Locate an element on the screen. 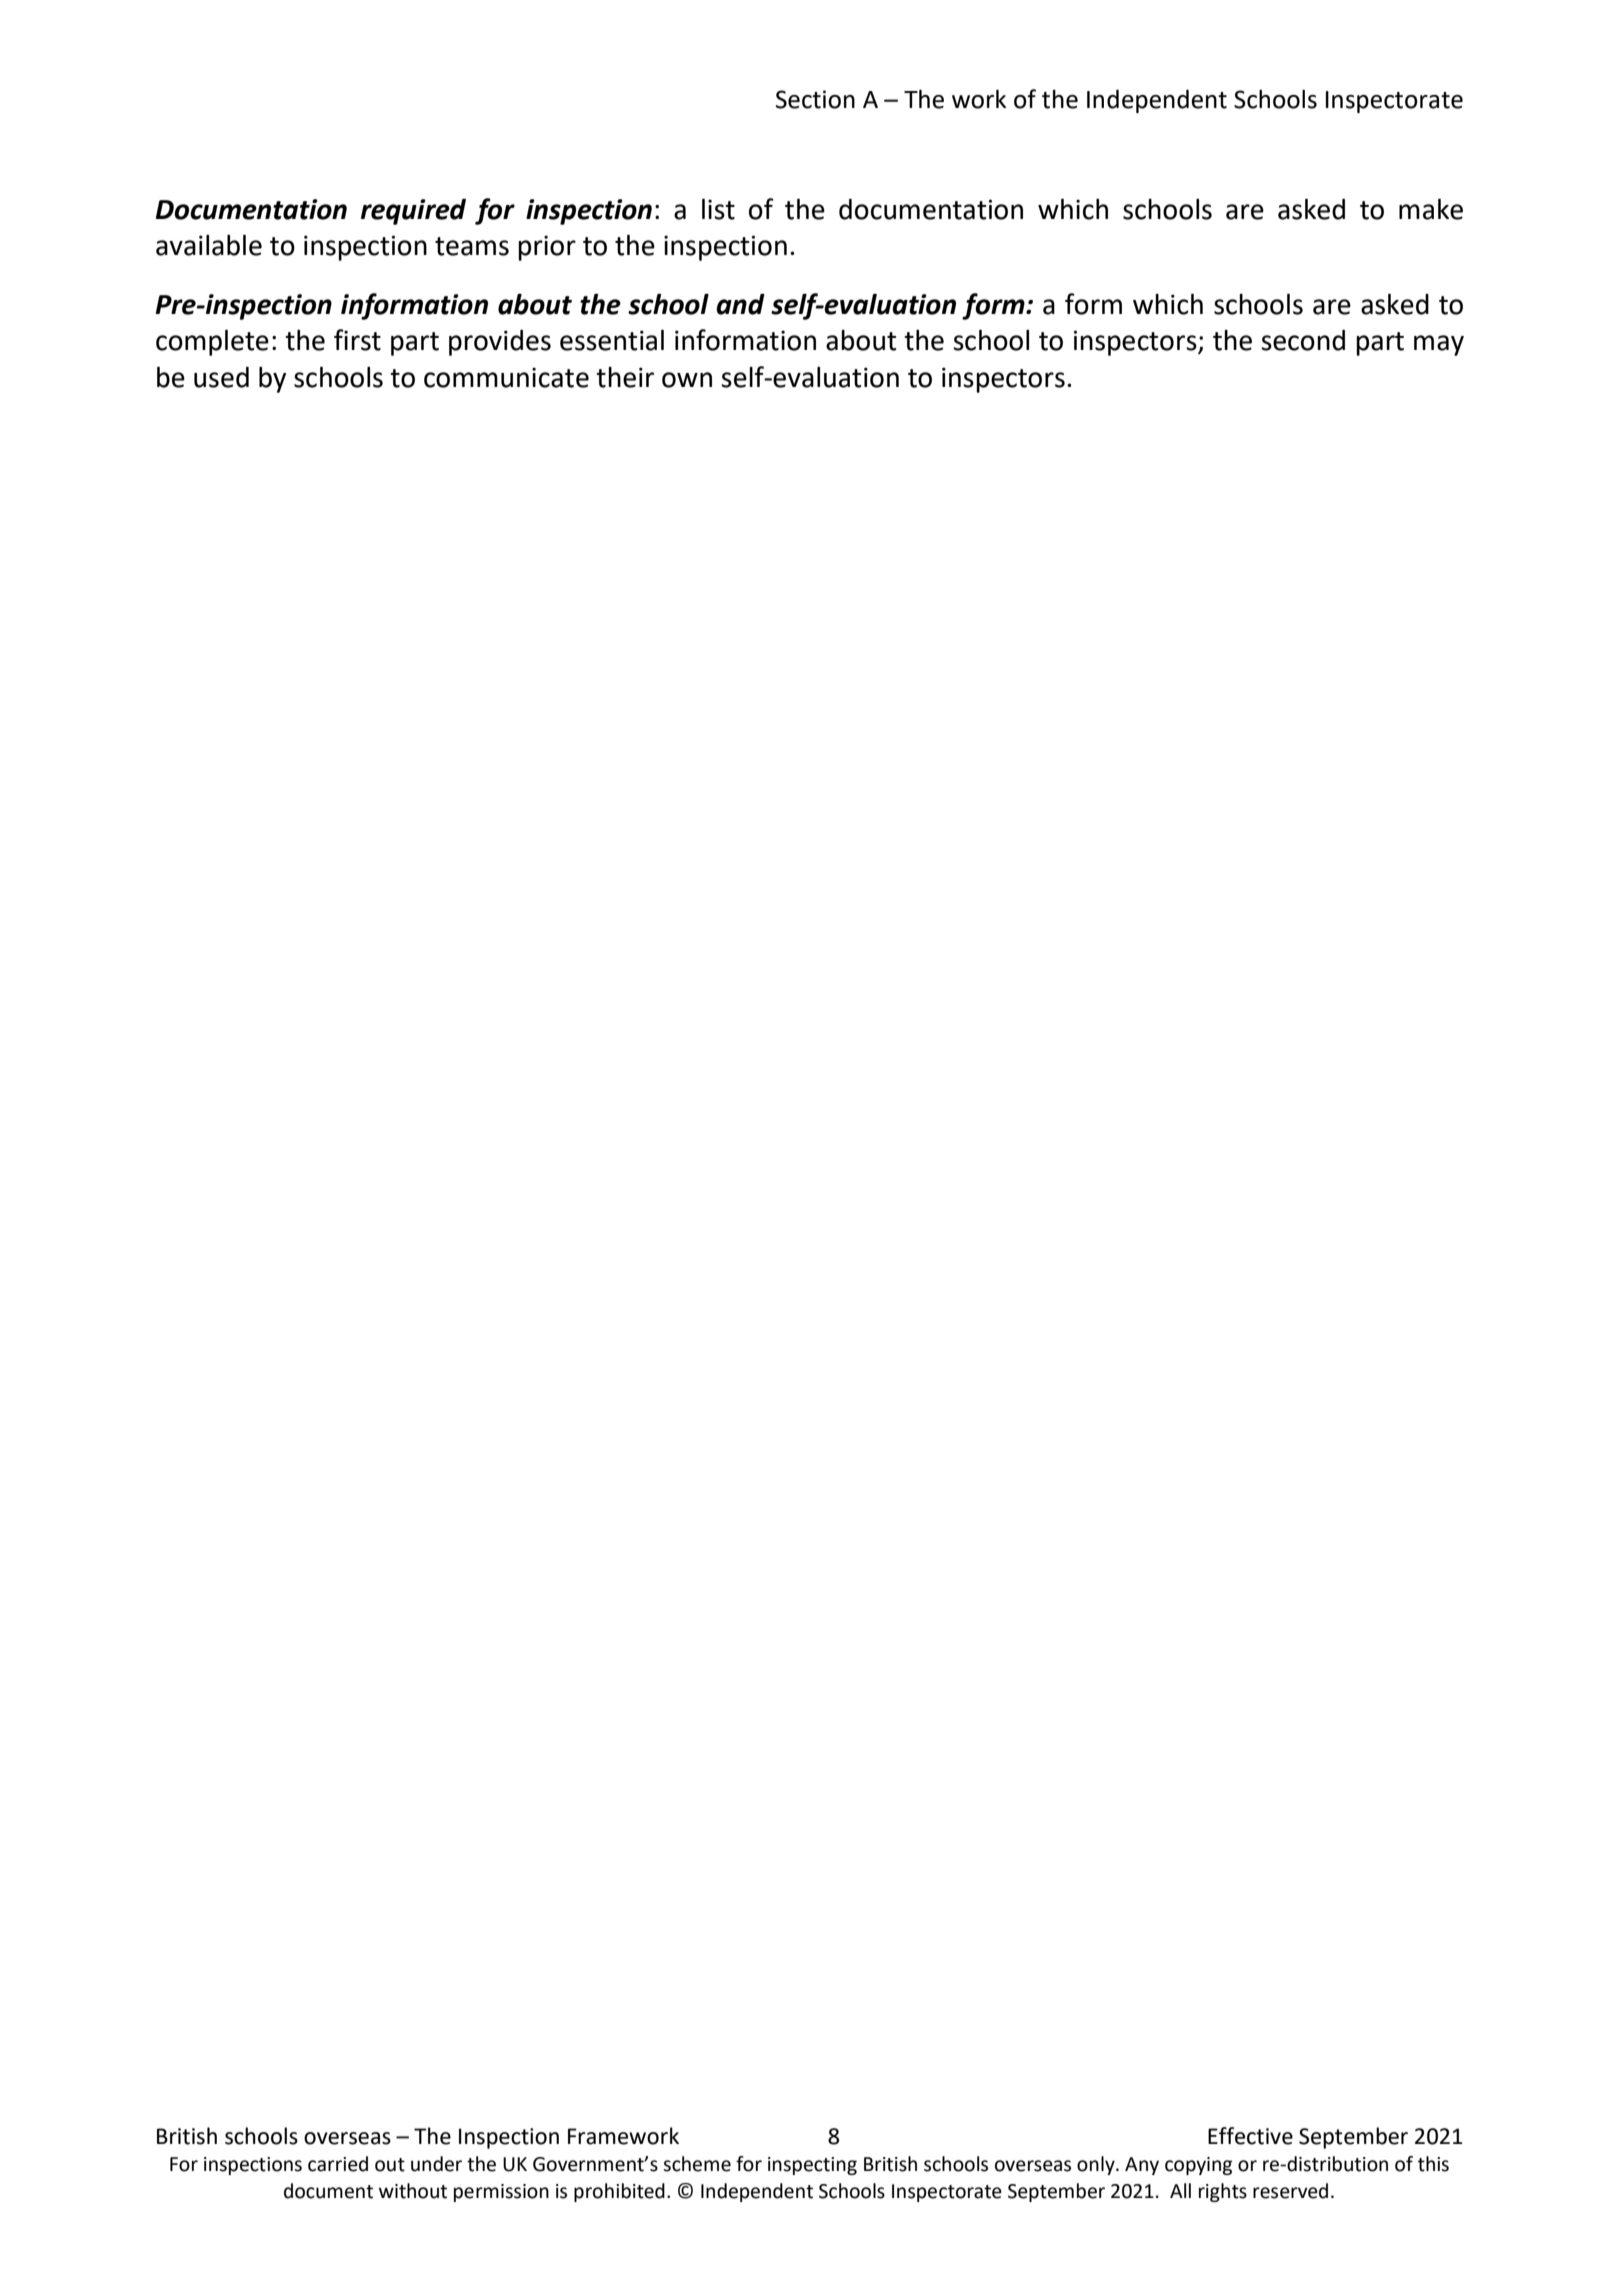 This screenshot has width=1619, height=2288. may is located at coordinates (1439, 345).
